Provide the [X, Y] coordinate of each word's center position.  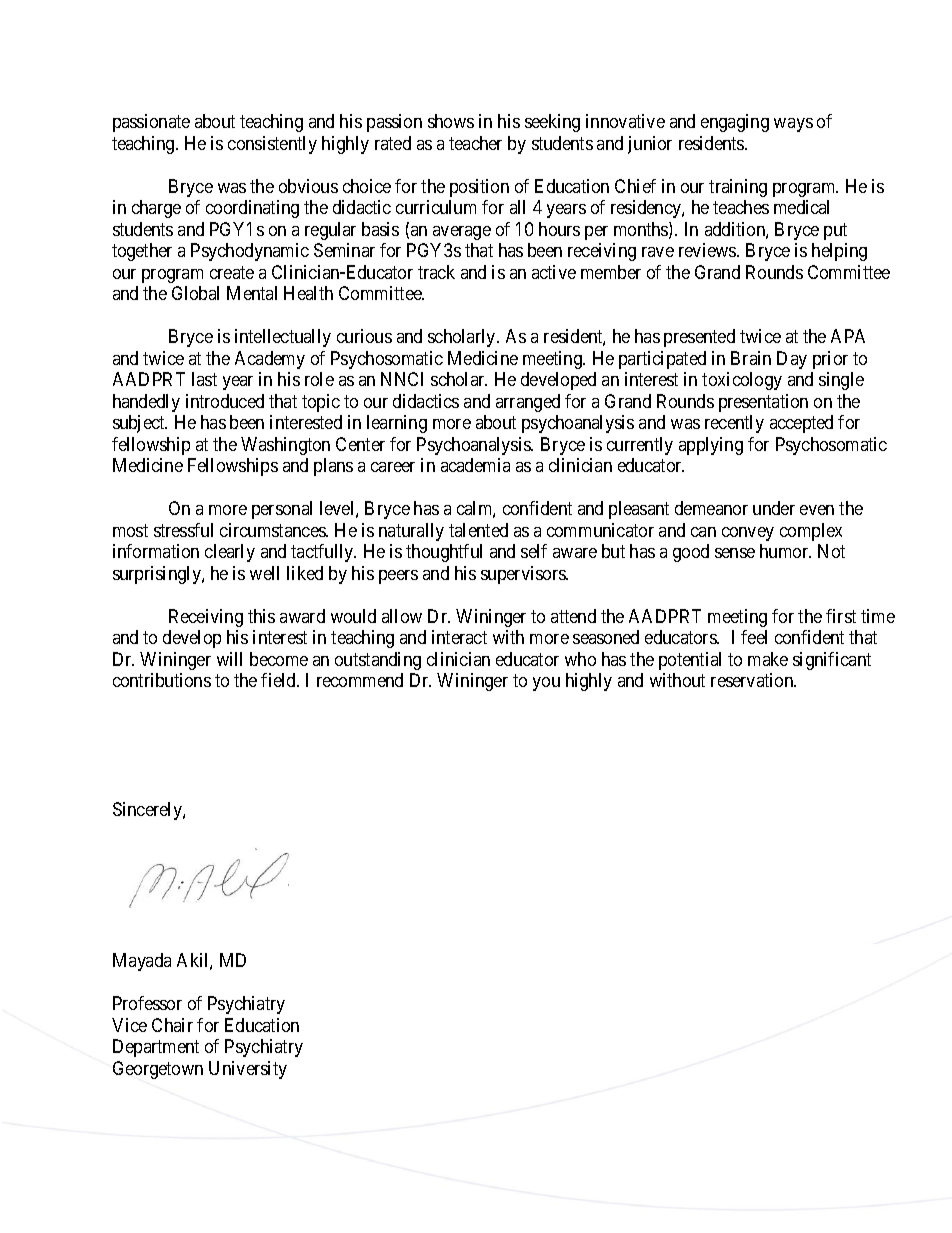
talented [478, 530]
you [546, 684]
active [554, 272]
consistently [272, 145]
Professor [147, 1003]
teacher [475, 143]
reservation [753, 680]
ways [793, 125]
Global [195, 293]
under [774, 508]
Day [792, 360]
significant [832, 661]
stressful [183, 530]
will [229, 659]
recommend [360, 680]
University [248, 1070]
